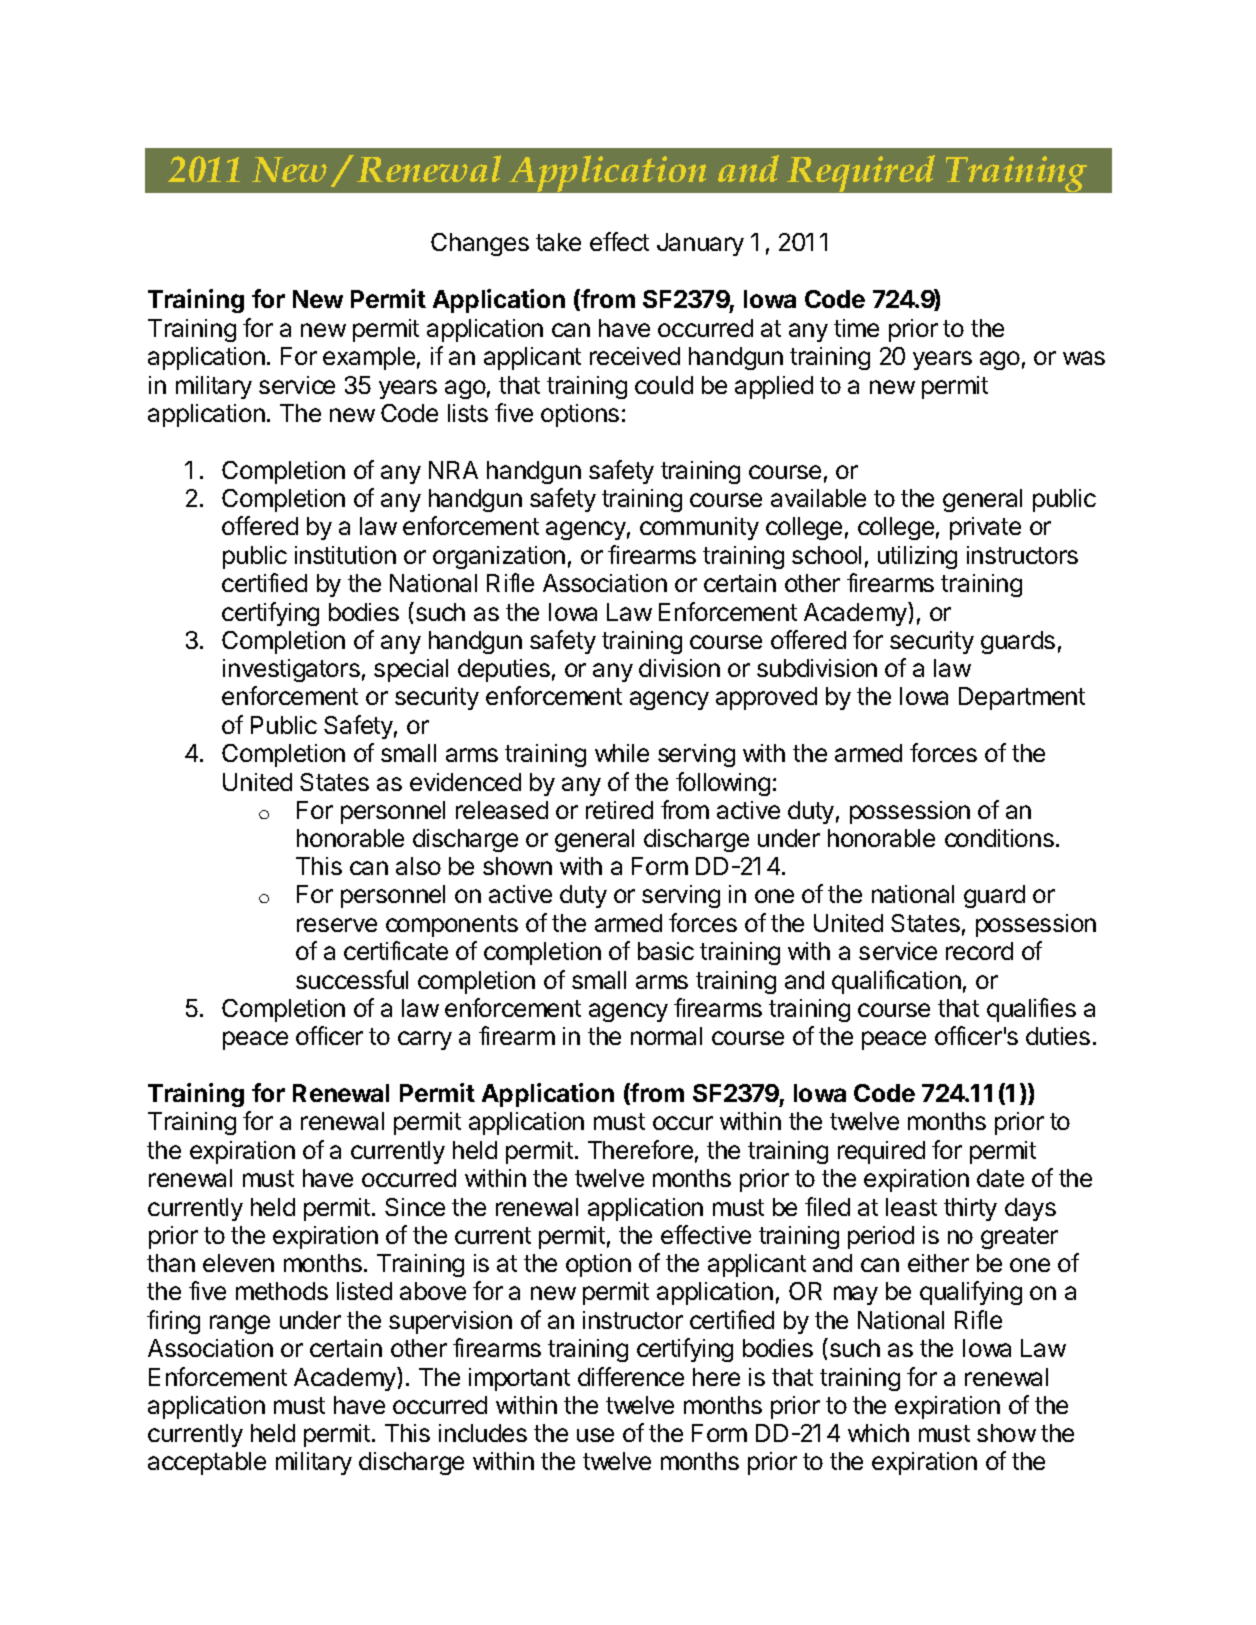  I want to click on time, so click(856, 328).
